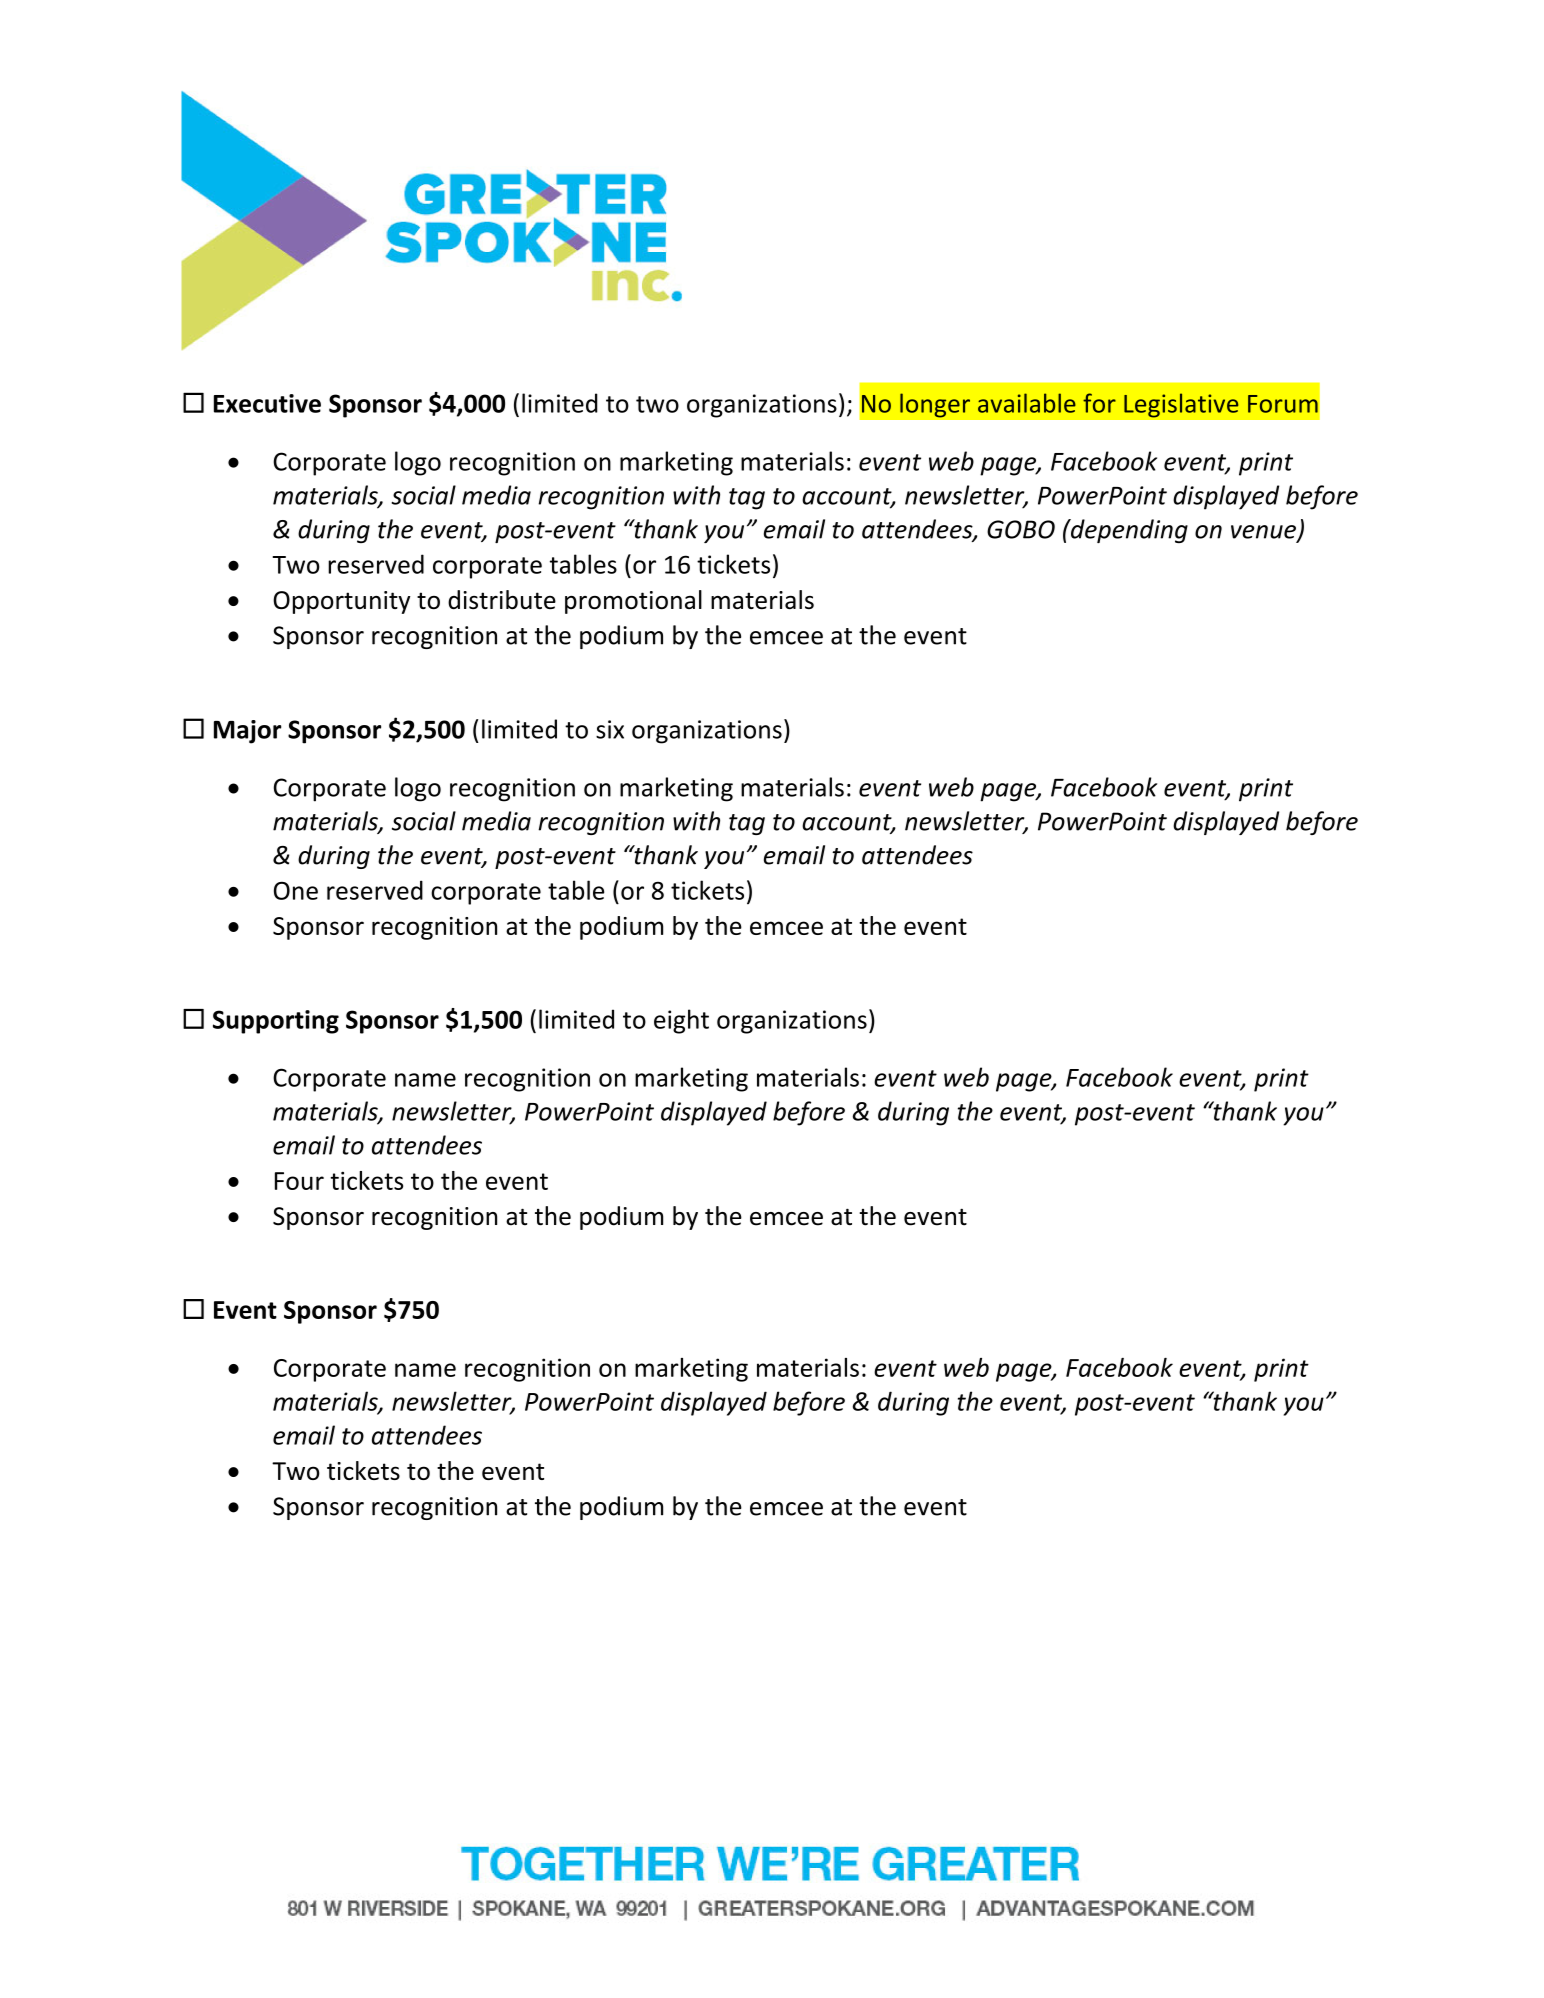 This screenshot has width=1544, height=1998. What do you see at coordinates (341, 602) in the screenshot?
I see `Opportunity` at bounding box center [341, 602].
